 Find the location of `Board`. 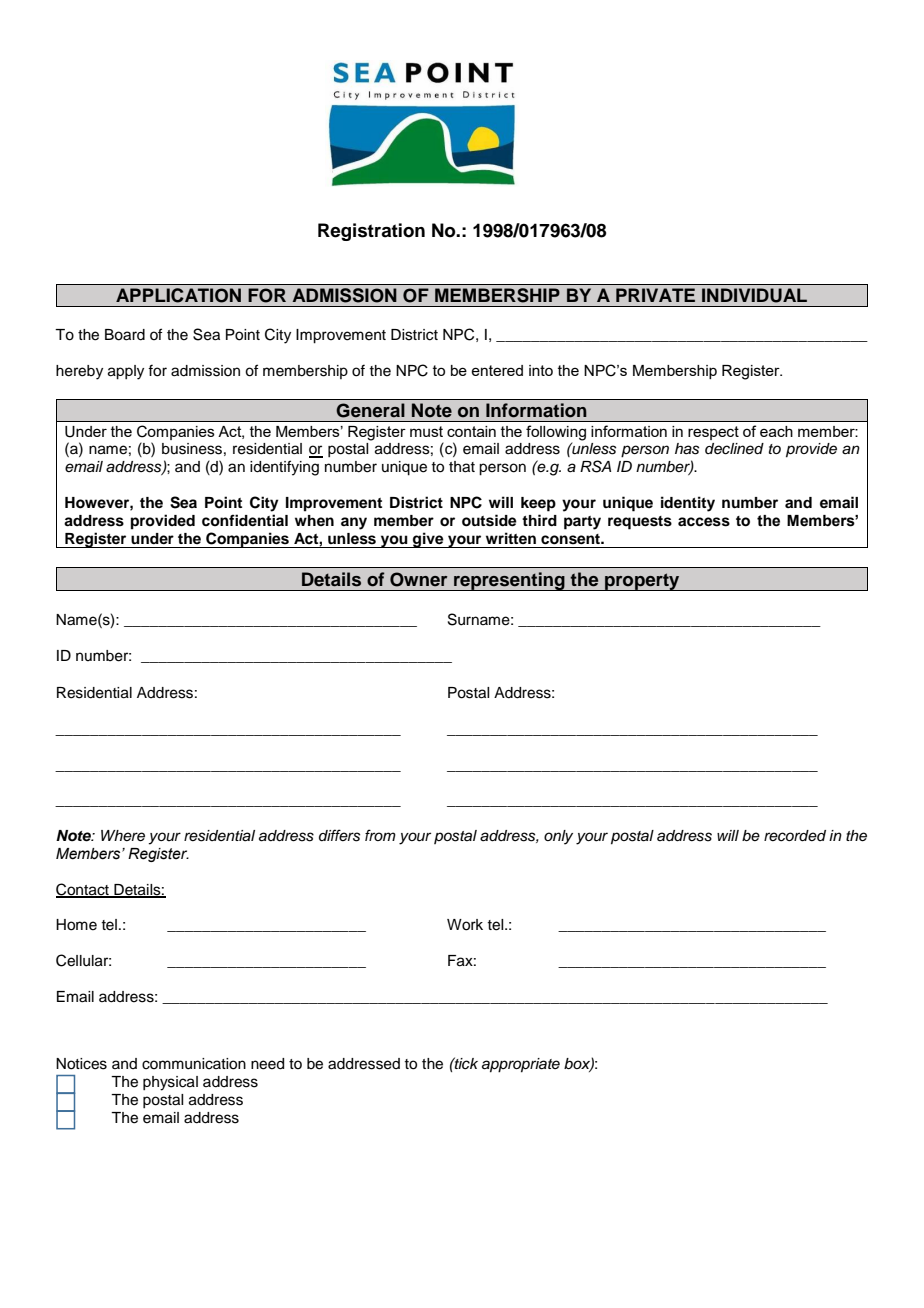

Board is located at coordinates (125, 335).
